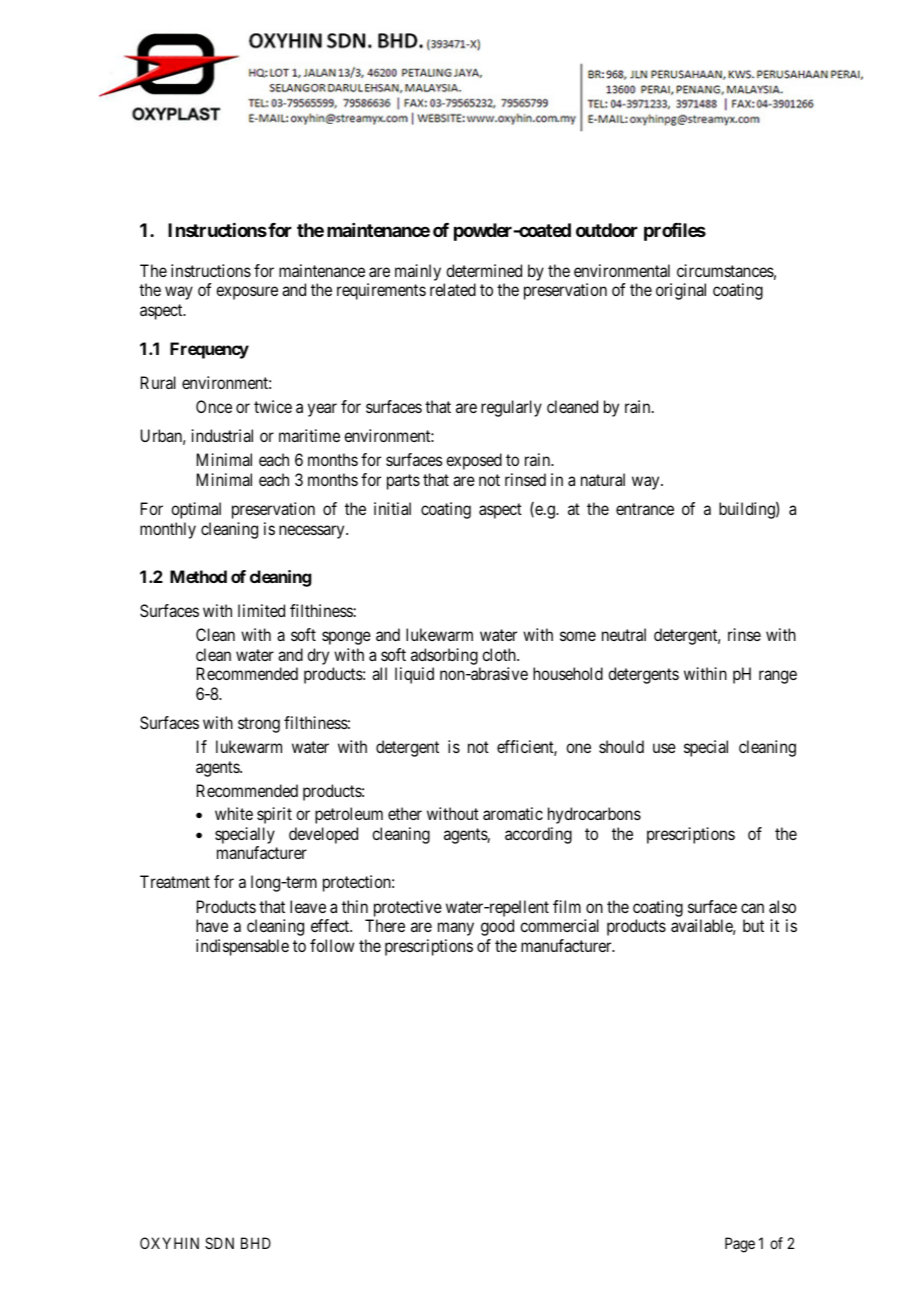 This screenshot has height=1308, width=924. Describe the element at coordinates (256, 1243) in the screenshot. I see `BHD` at that location.
